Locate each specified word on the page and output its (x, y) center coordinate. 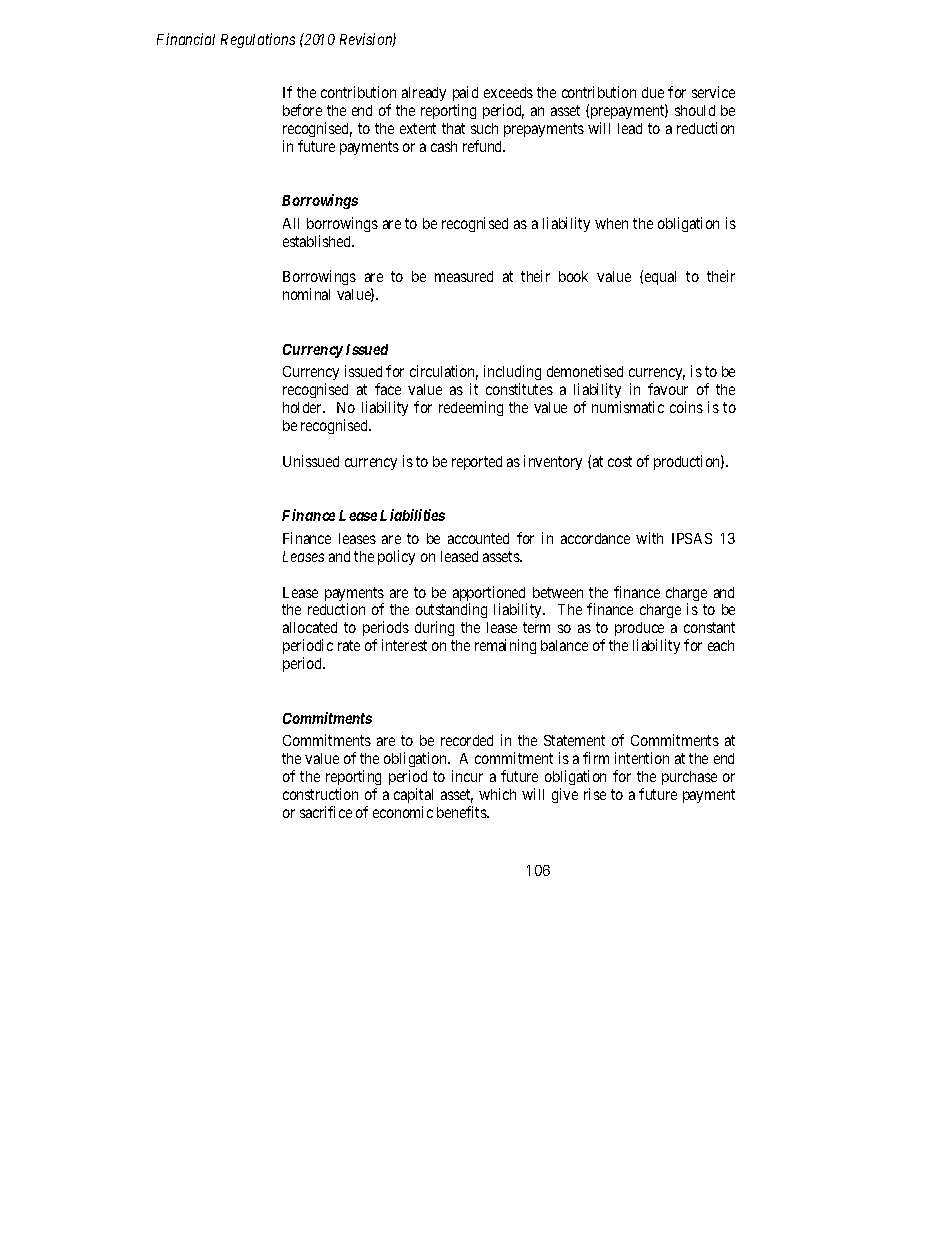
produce (640, 631)
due (653, 92)
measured (464, 276)
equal (660, 278)
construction (320, 794)
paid (465, 93)
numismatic (628, 407)
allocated (310, 627)
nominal (306, 294)
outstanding (451, 612)
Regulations (258, 40)
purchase (689, 778)
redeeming (471, 408)
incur (467, 776)
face (388, 389)
